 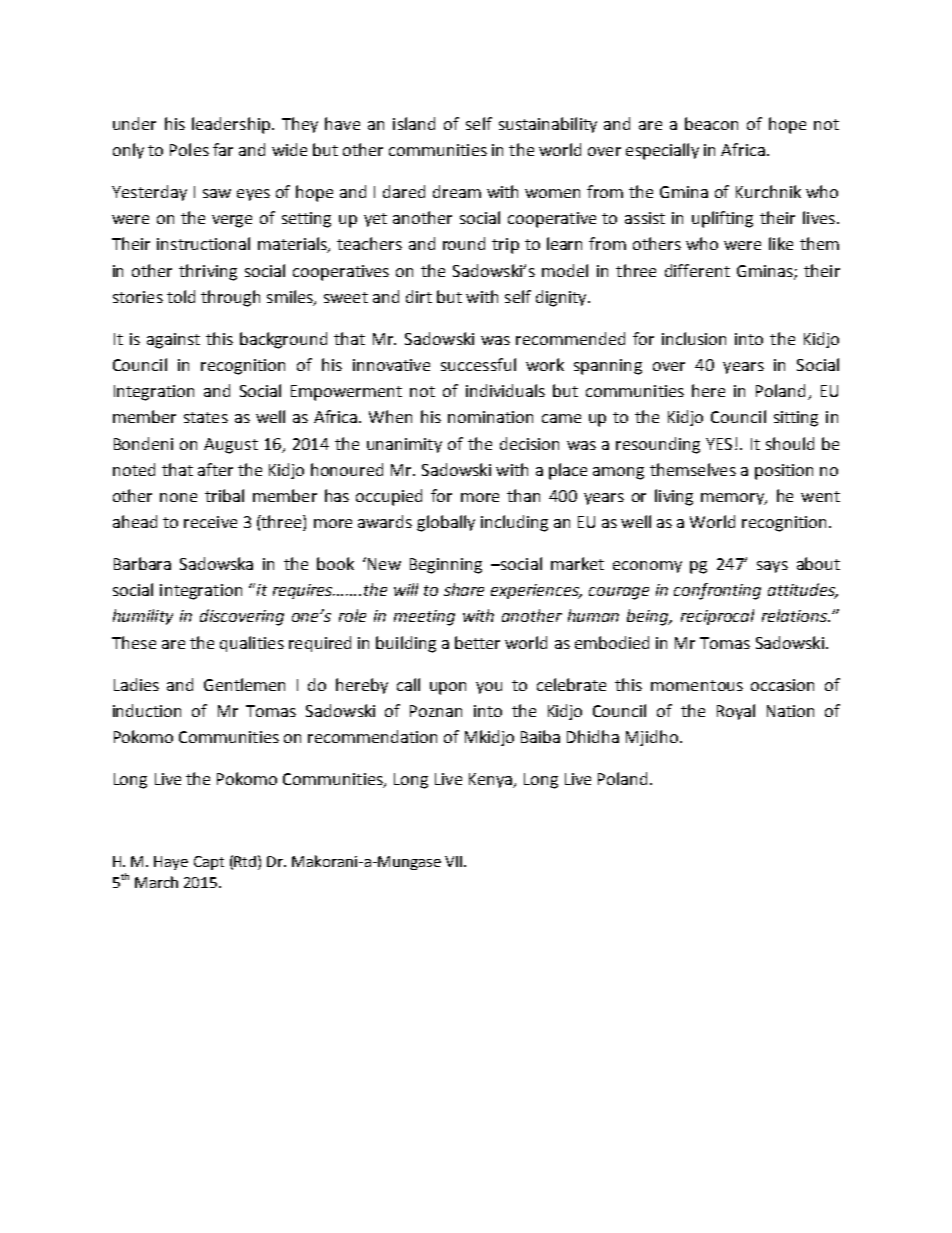 What do you see at coordinates (489, 688) in the document?
I see `you` at bounding box center [489, 688].
